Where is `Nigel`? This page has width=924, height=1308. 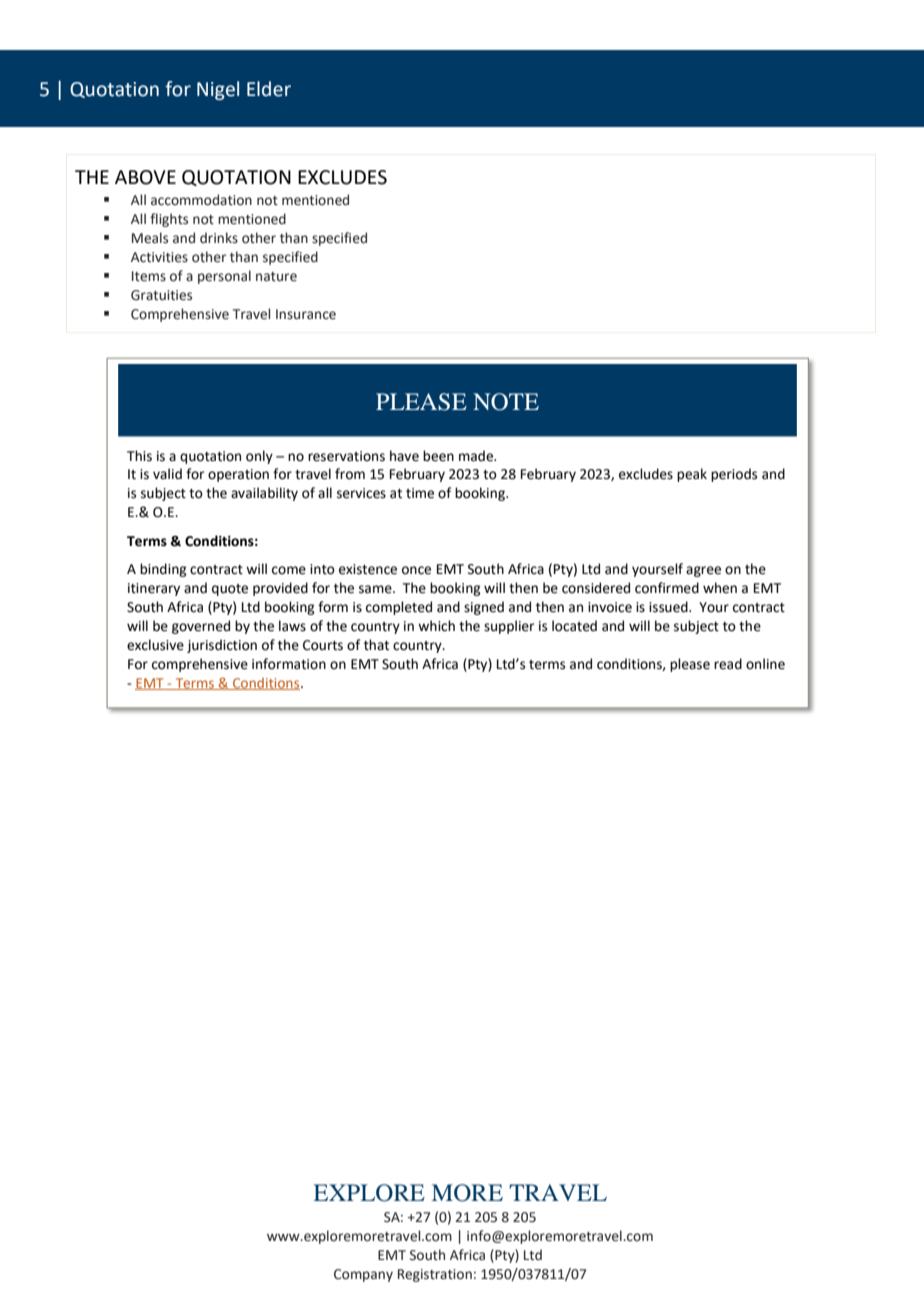
Nigel is located at coordinates (218, 90).
